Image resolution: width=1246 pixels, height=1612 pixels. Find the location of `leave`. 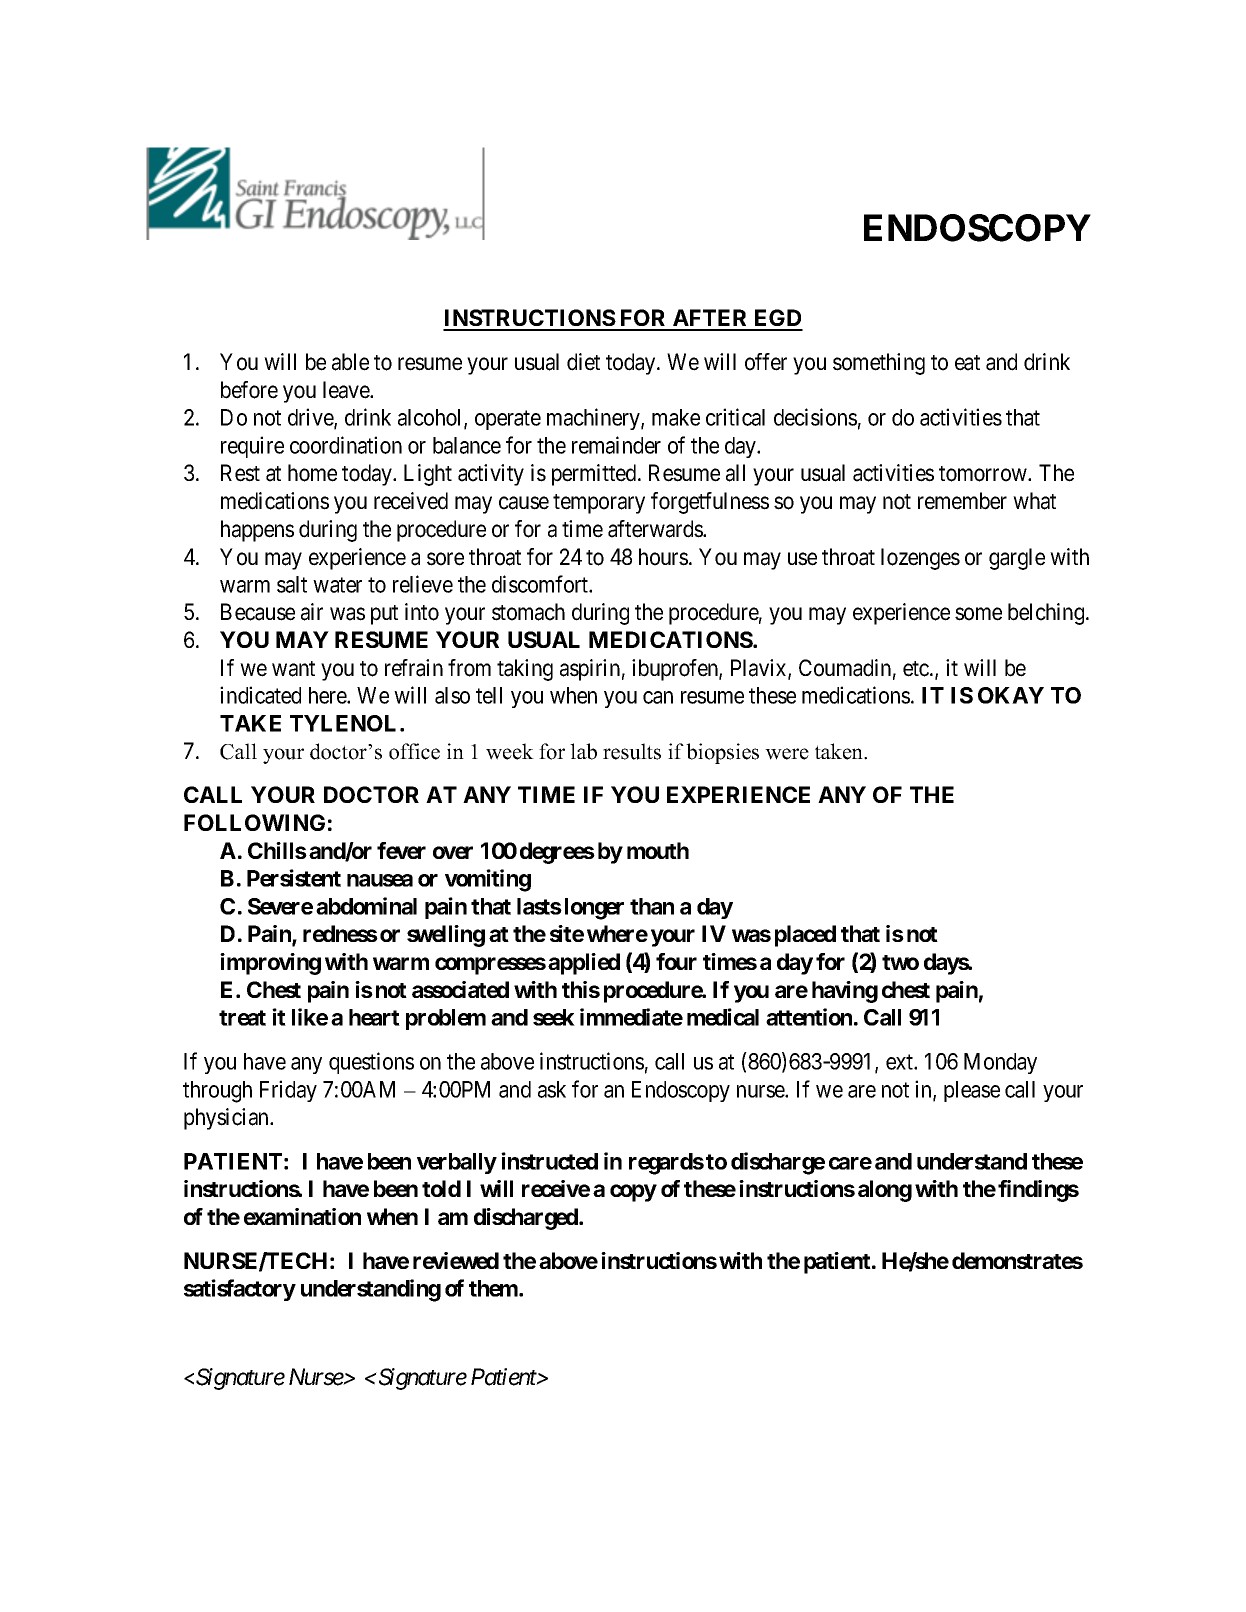

leave is located at coordinates (347, 390).
